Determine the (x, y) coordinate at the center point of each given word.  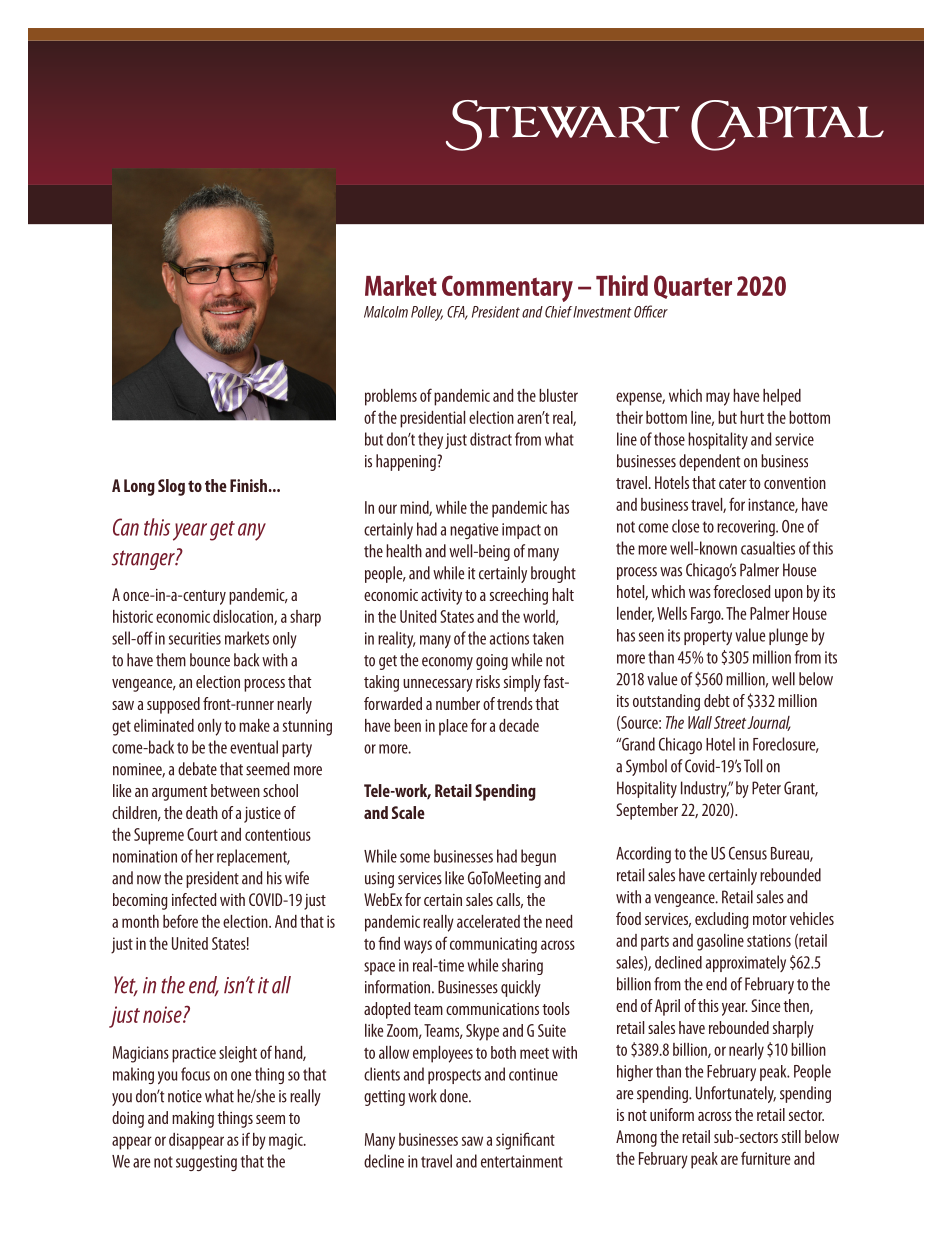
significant (525, 1141)
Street (730, 722)
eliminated (164, 725)
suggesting (206, 1163)
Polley (427, 313)
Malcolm (386, 312)
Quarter (693, 287)
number (458, 703)
